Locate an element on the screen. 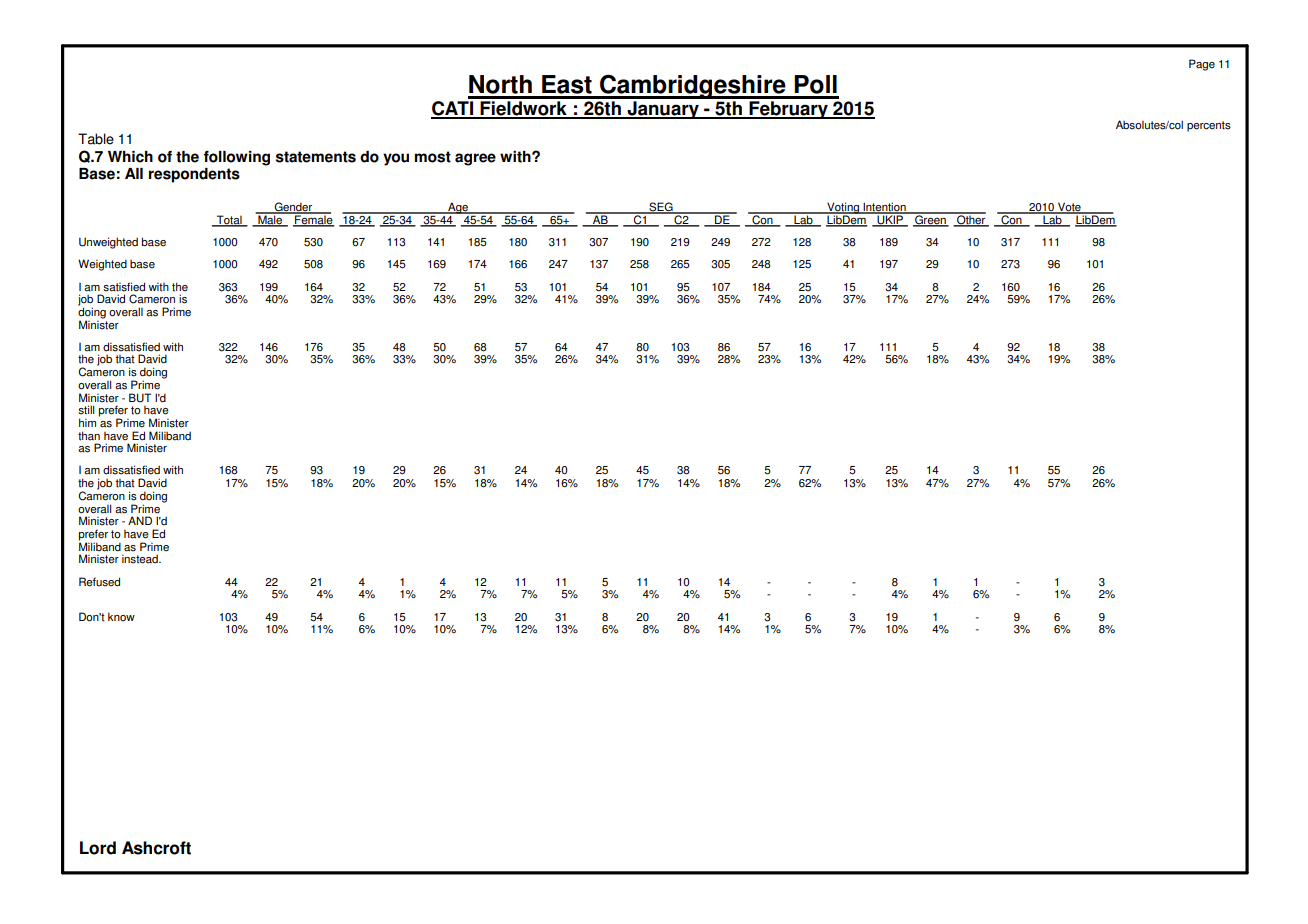 This screenshot has height=924, width=1308. Ashcroft is located at coordinates (156, 848).
